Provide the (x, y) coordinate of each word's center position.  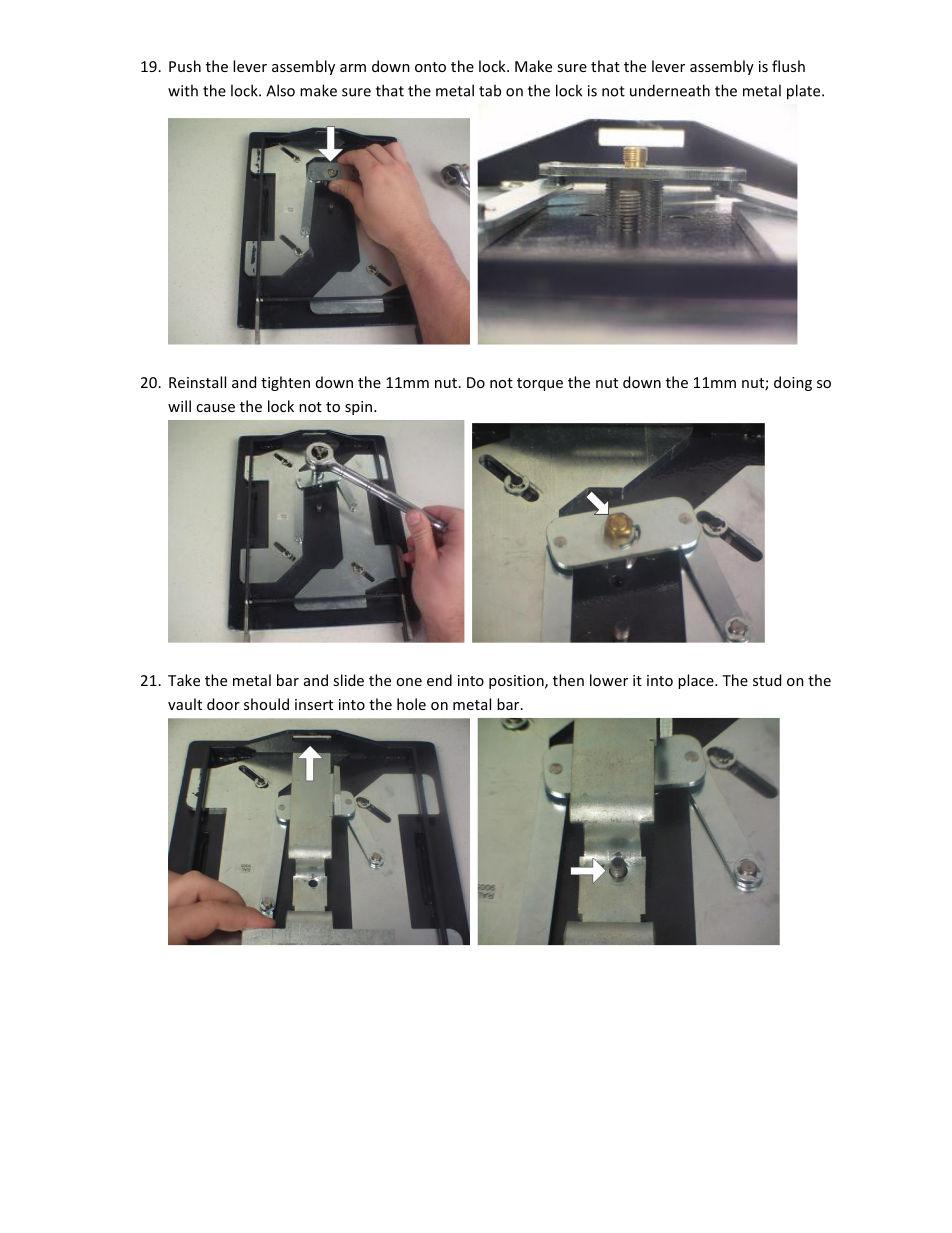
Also (280, 90)
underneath (670, 90)
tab (490, 90)
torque (540, 384)
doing (793, 383)
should (266, 704)
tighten (285, 383)
